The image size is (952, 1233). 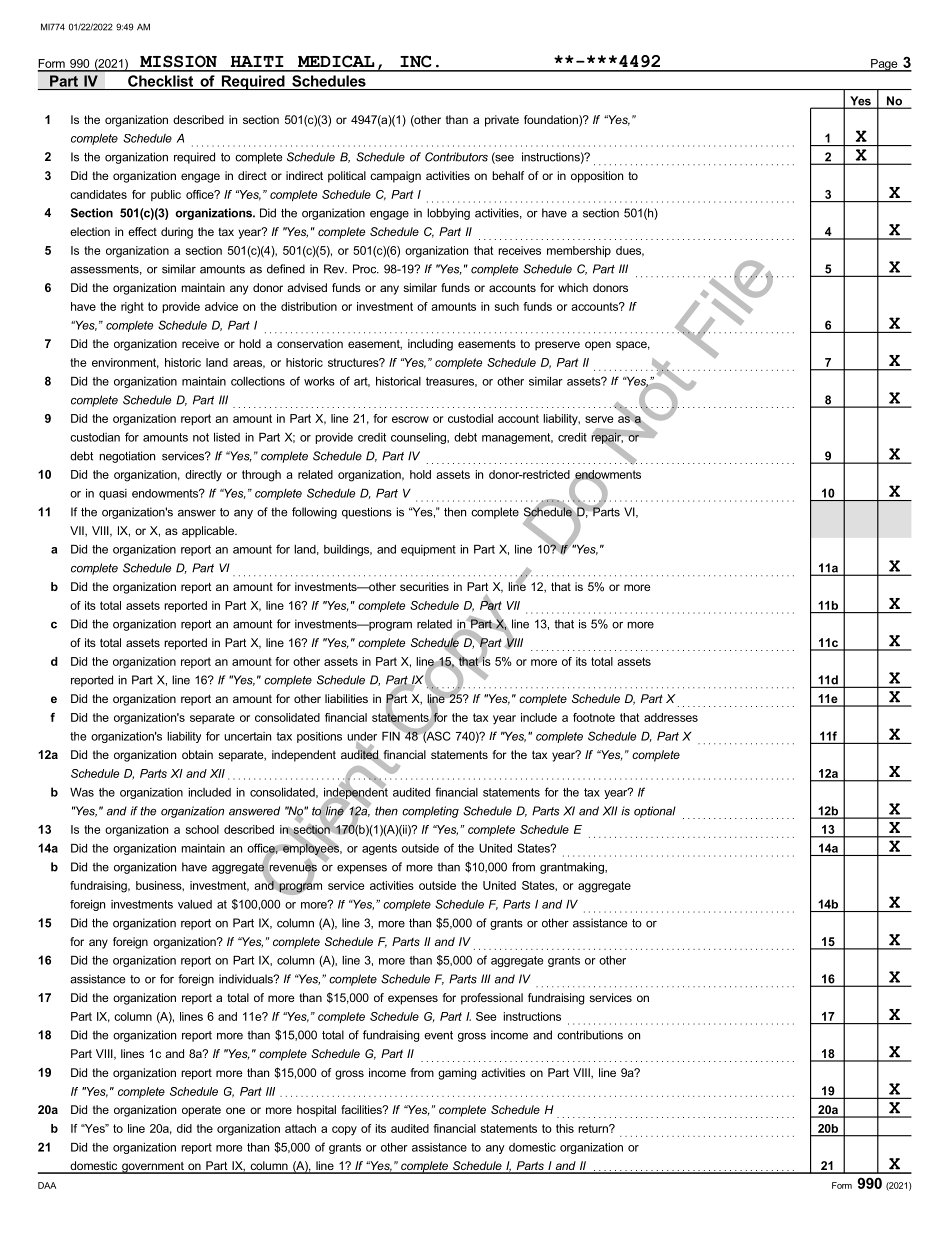 What do you see at coordinates (671, 717) in the screenshot?
I see `addresses` at bounding box center [671, 717].
